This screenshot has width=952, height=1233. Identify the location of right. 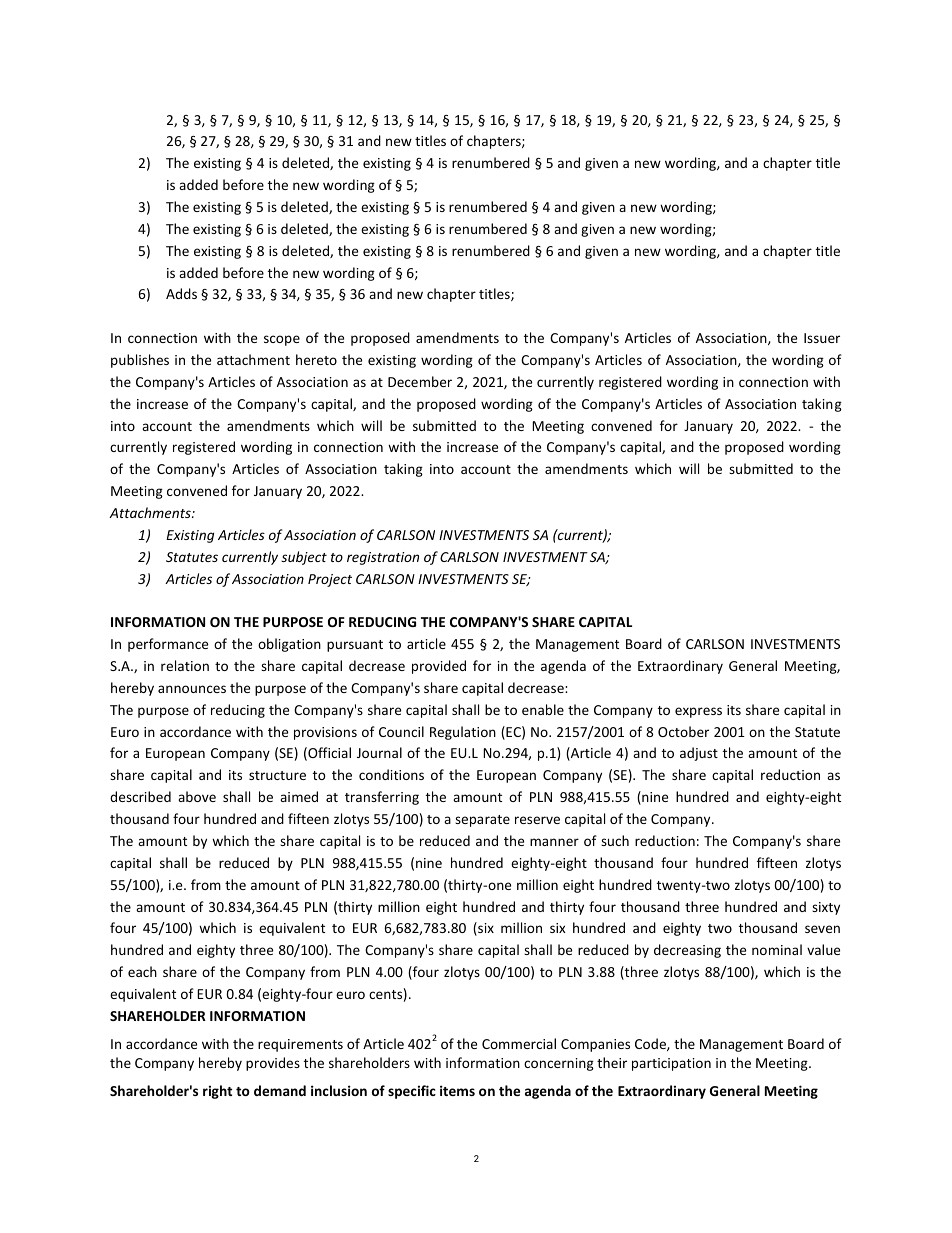
(217, 1092).
